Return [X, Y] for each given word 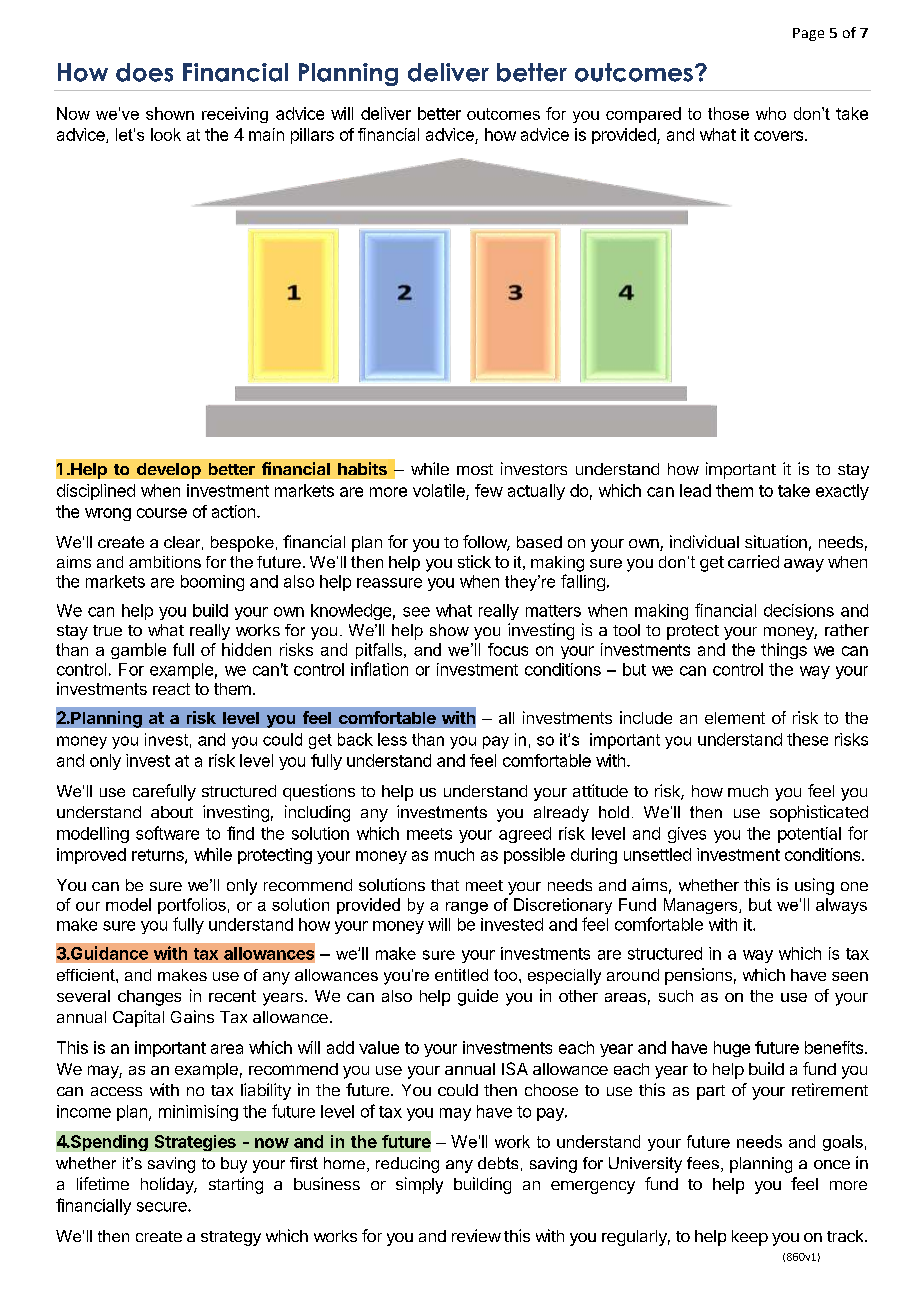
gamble [138, 651]
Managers [702, 906]
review [476, 1235]
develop [169, 471]
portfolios [192, 906]
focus [508, 649]
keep [750, 1238]
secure [163, 1207]
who [771, 113]
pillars [312, 136]
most [475, 469]
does [144, 72]
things [784, 651]
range [467, 908]
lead [695, 490]
